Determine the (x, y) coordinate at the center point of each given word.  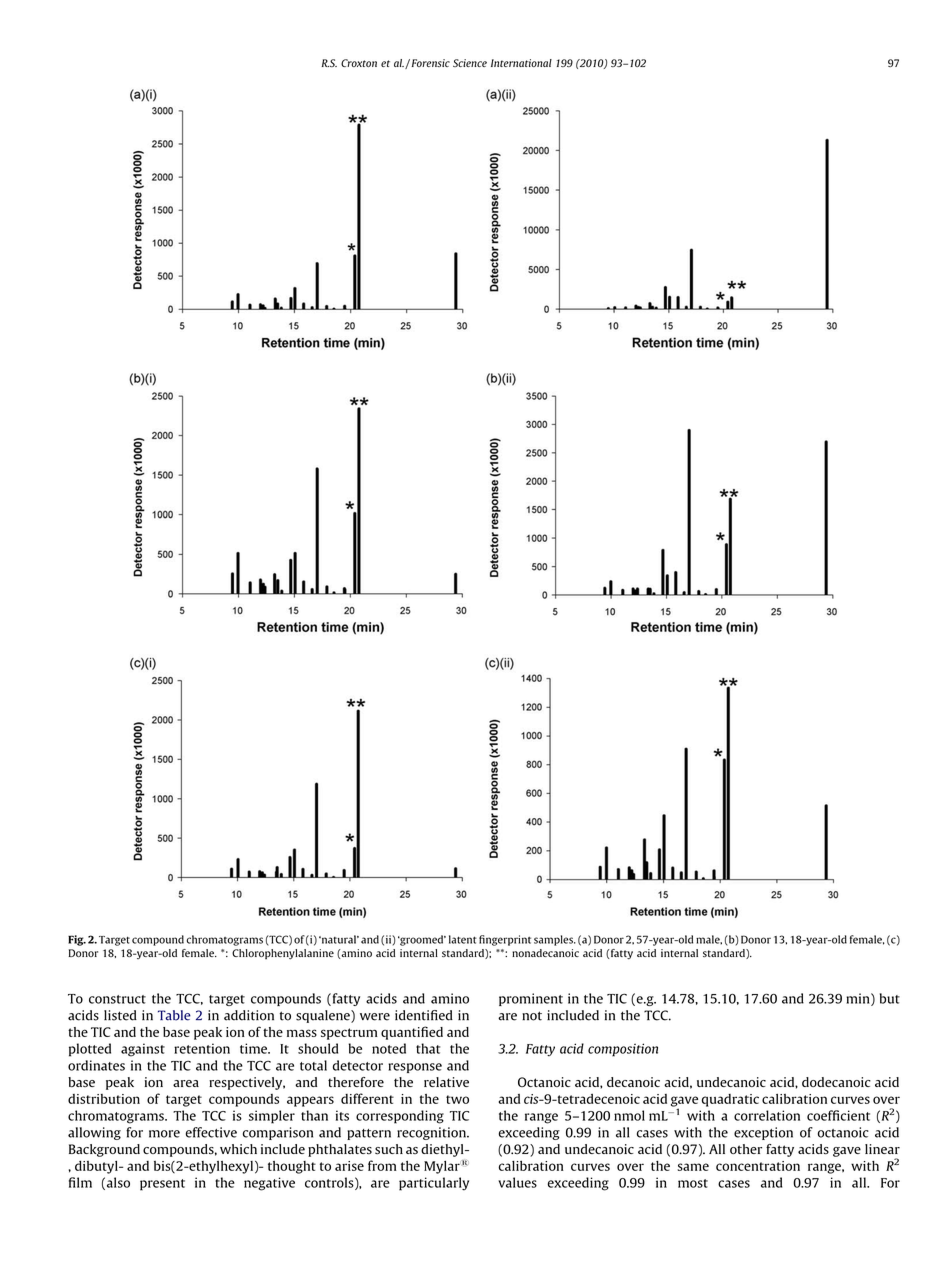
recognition (432, 1133)
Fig (77, 940)
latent (463, 939)
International (521, 63)
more (164, 1134)
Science (470, 63)
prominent (531, 999)
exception (763, 1133)
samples (554, 940)
